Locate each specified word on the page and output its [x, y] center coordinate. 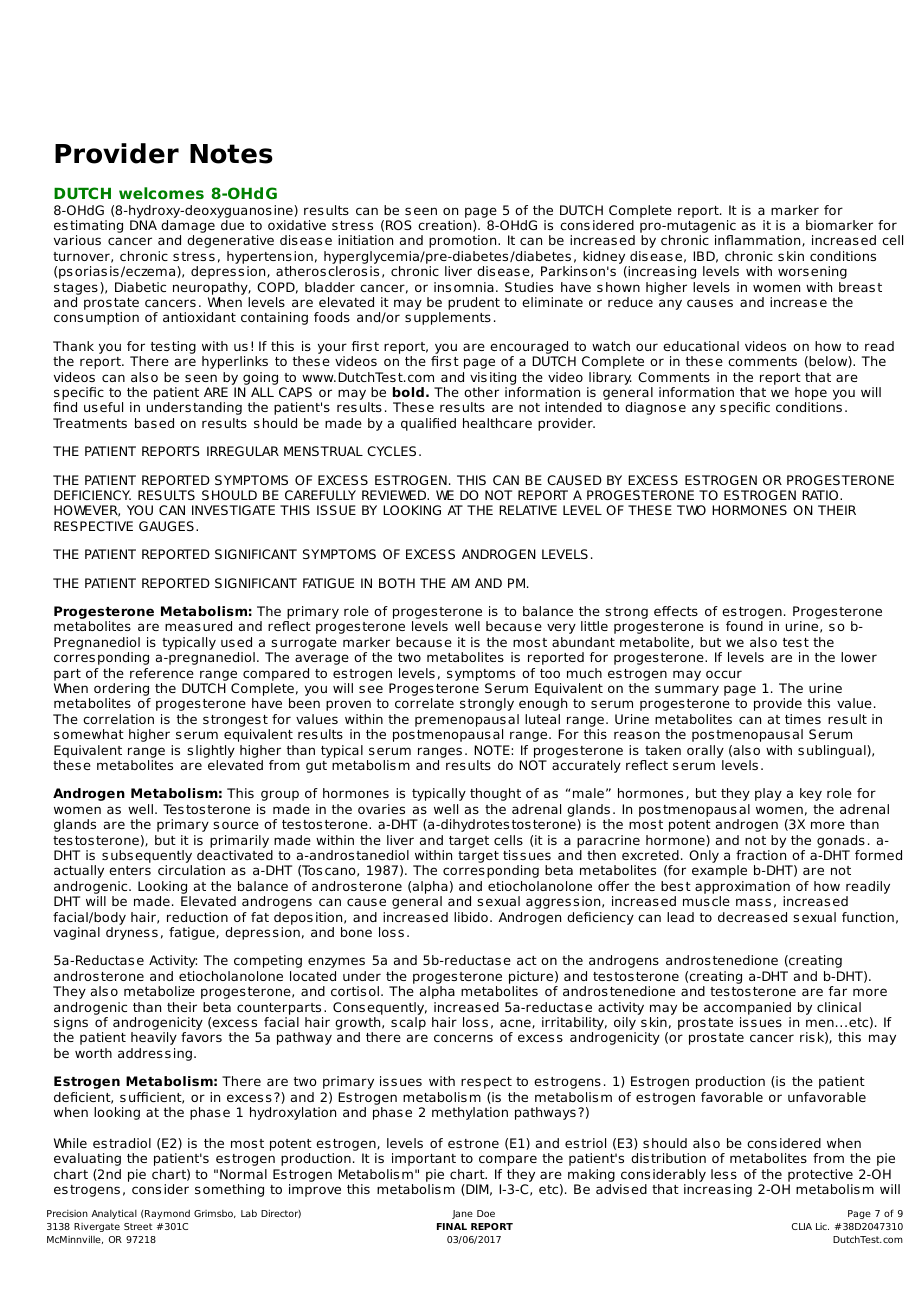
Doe [486, 1213]
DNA [143, 225]
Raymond [167, 1214]
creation [446, 226]
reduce [630, 302]
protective [820, 1175]
